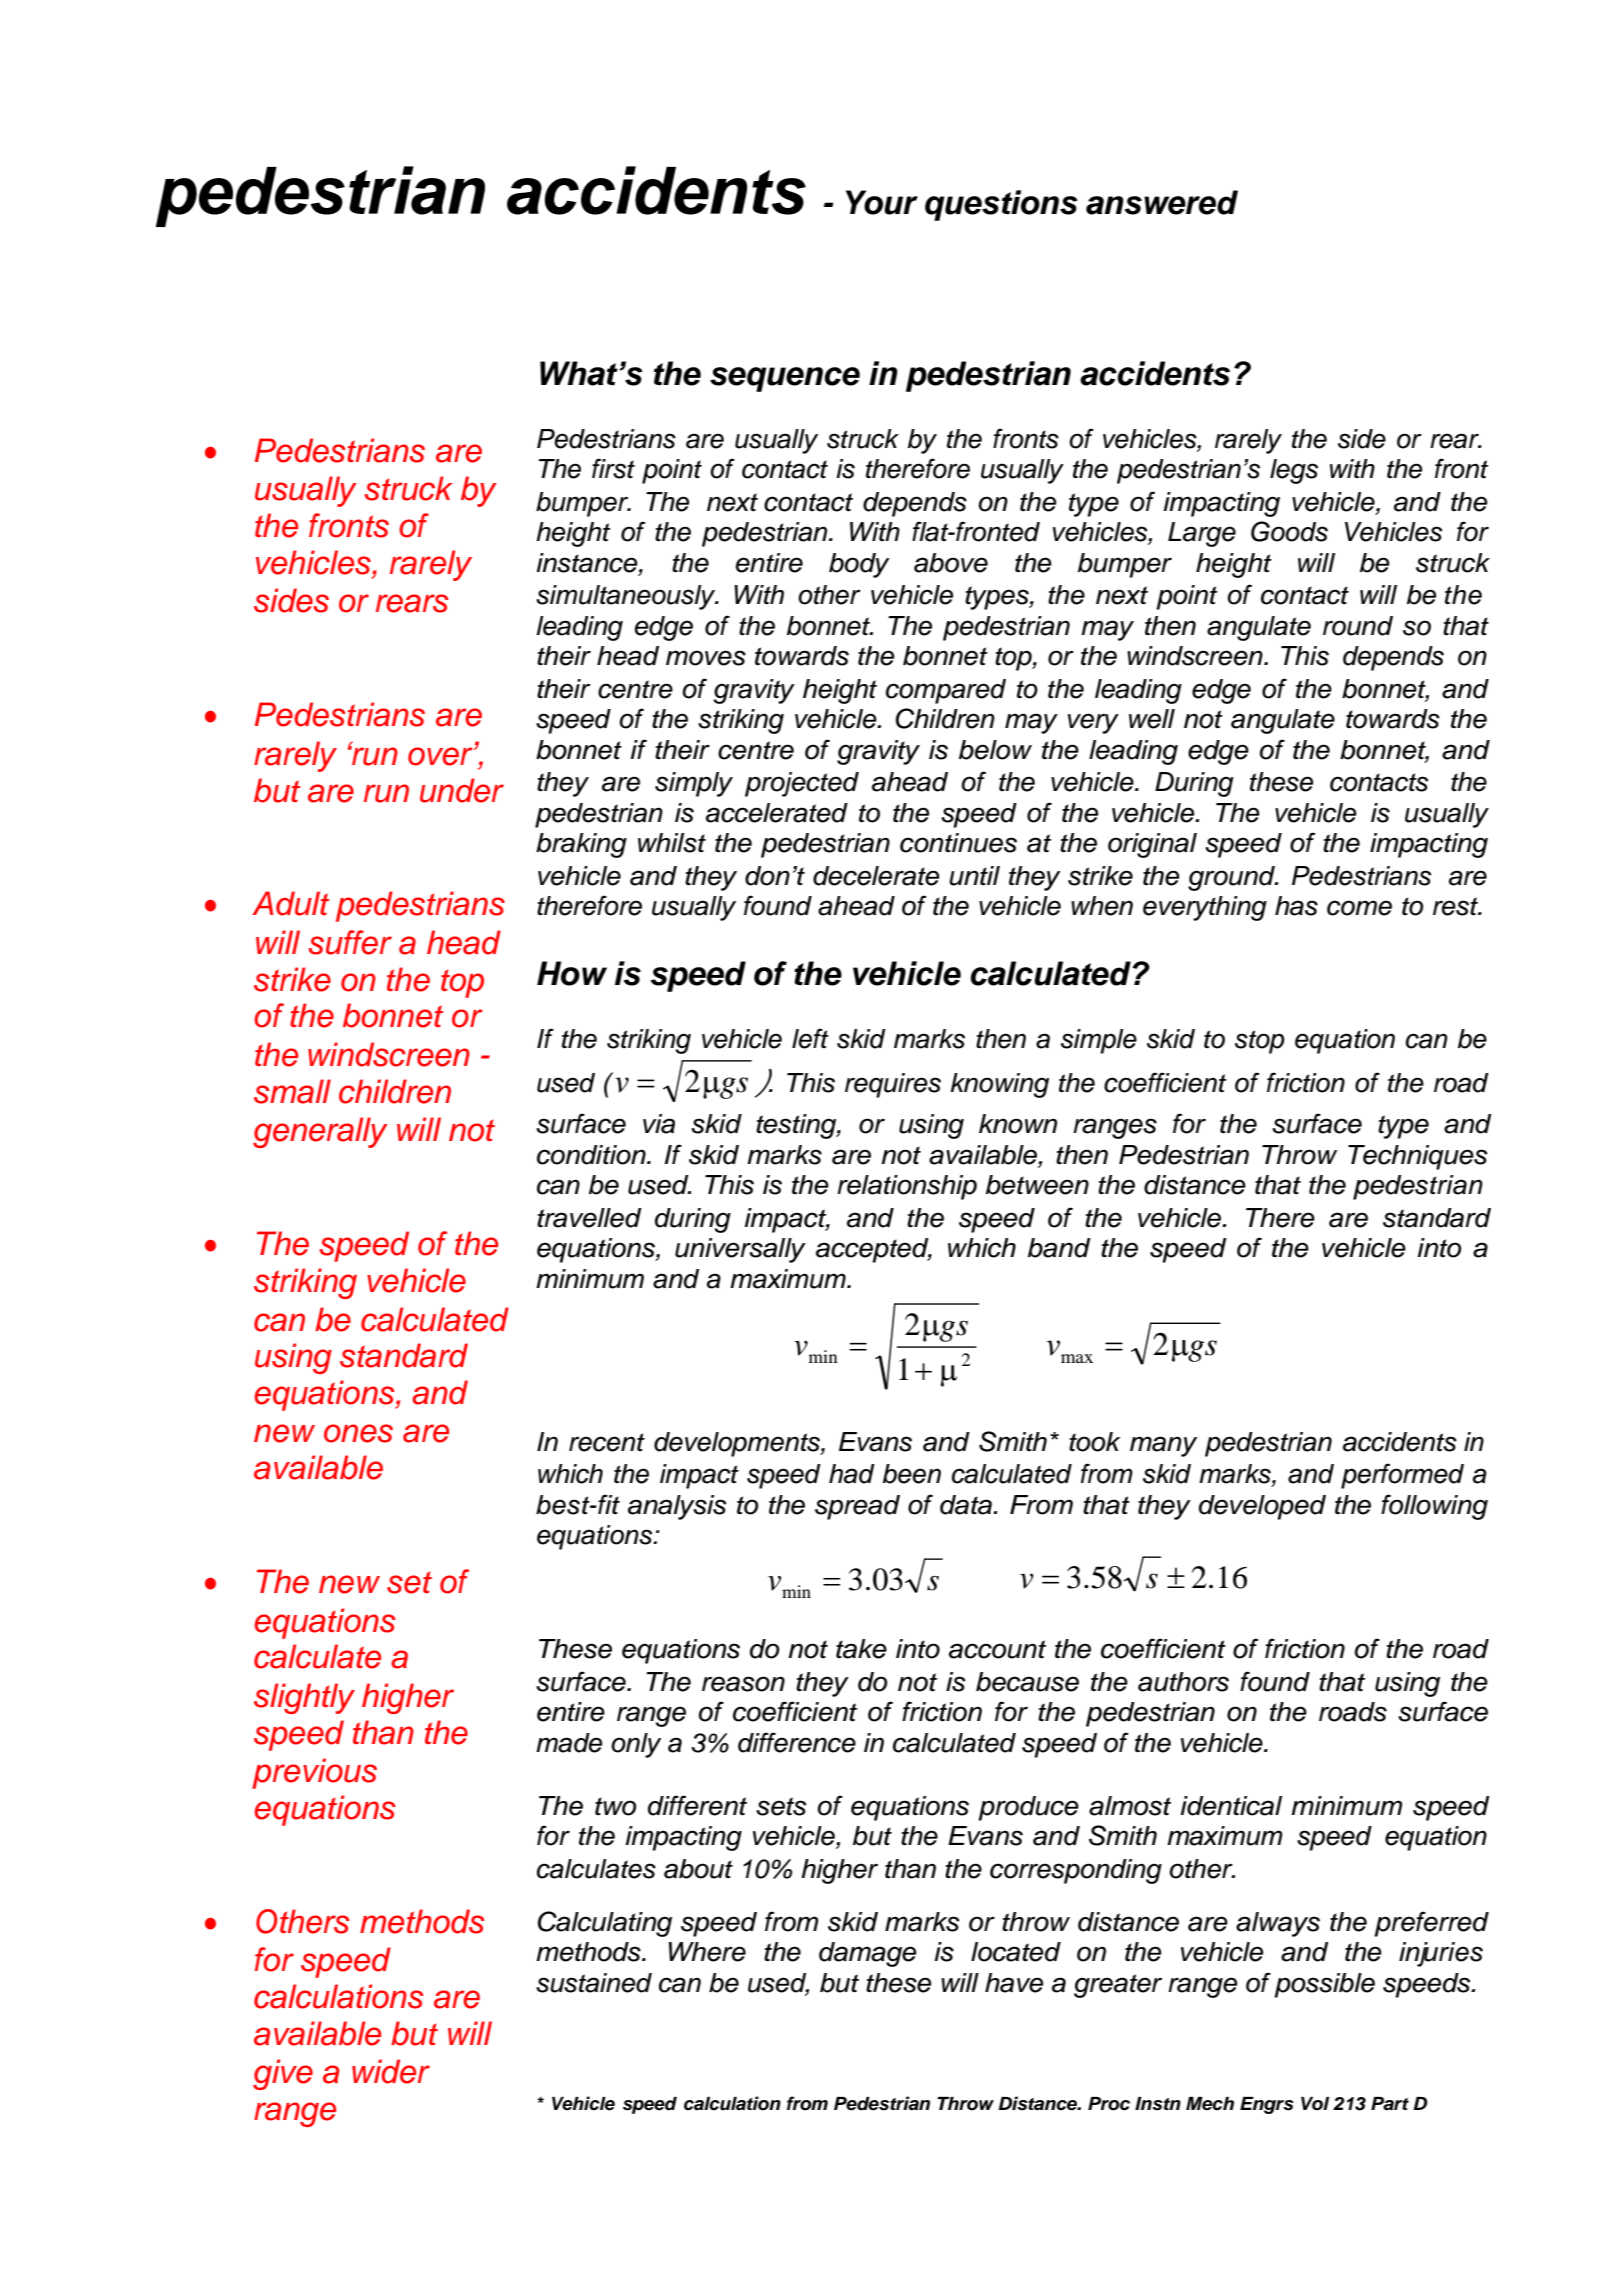 This screenshot has height=2284, width=1614. I want to click on generally, so click(320, 1132).
